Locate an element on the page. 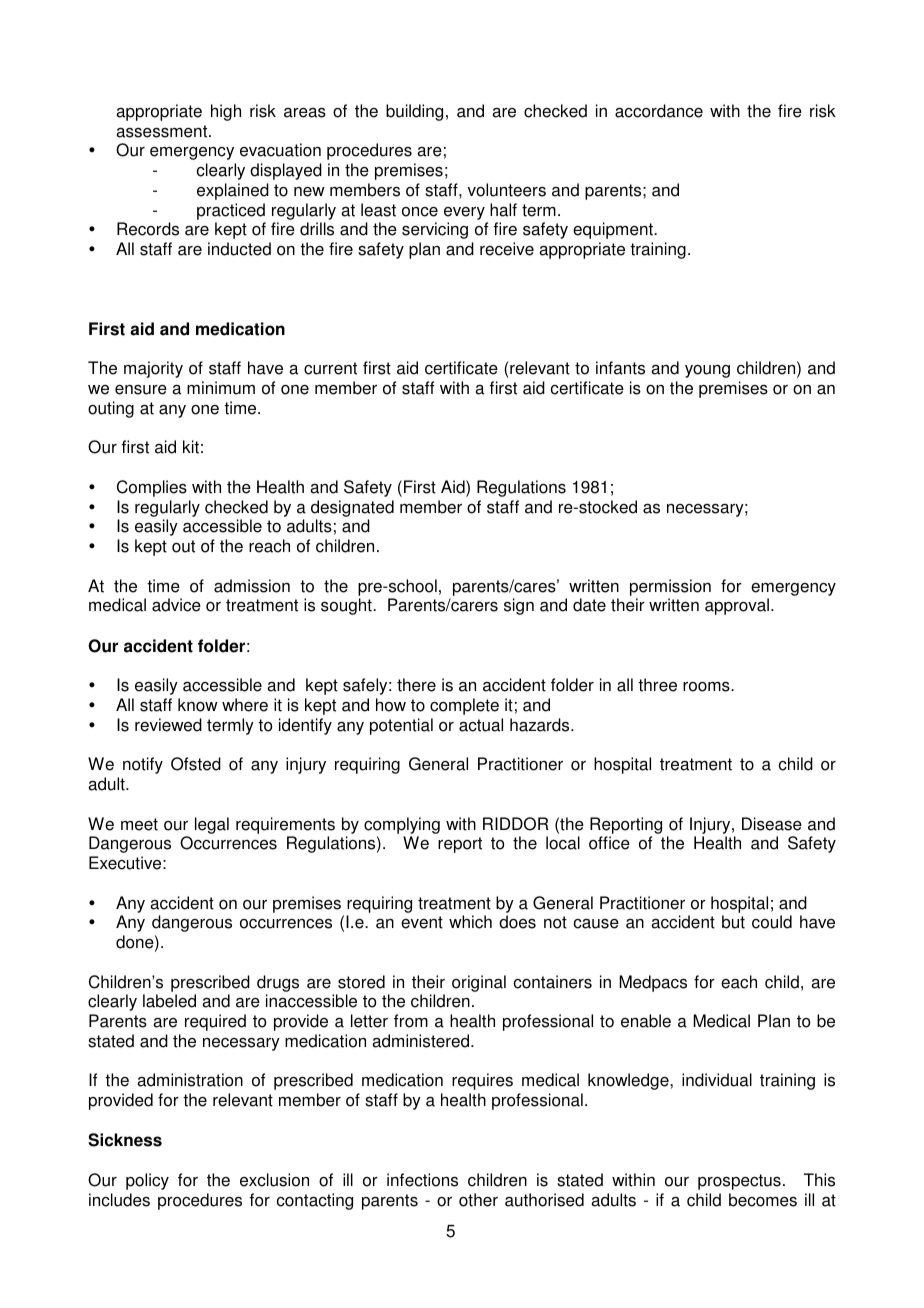  assessment is located at coordinates (163, 131).
